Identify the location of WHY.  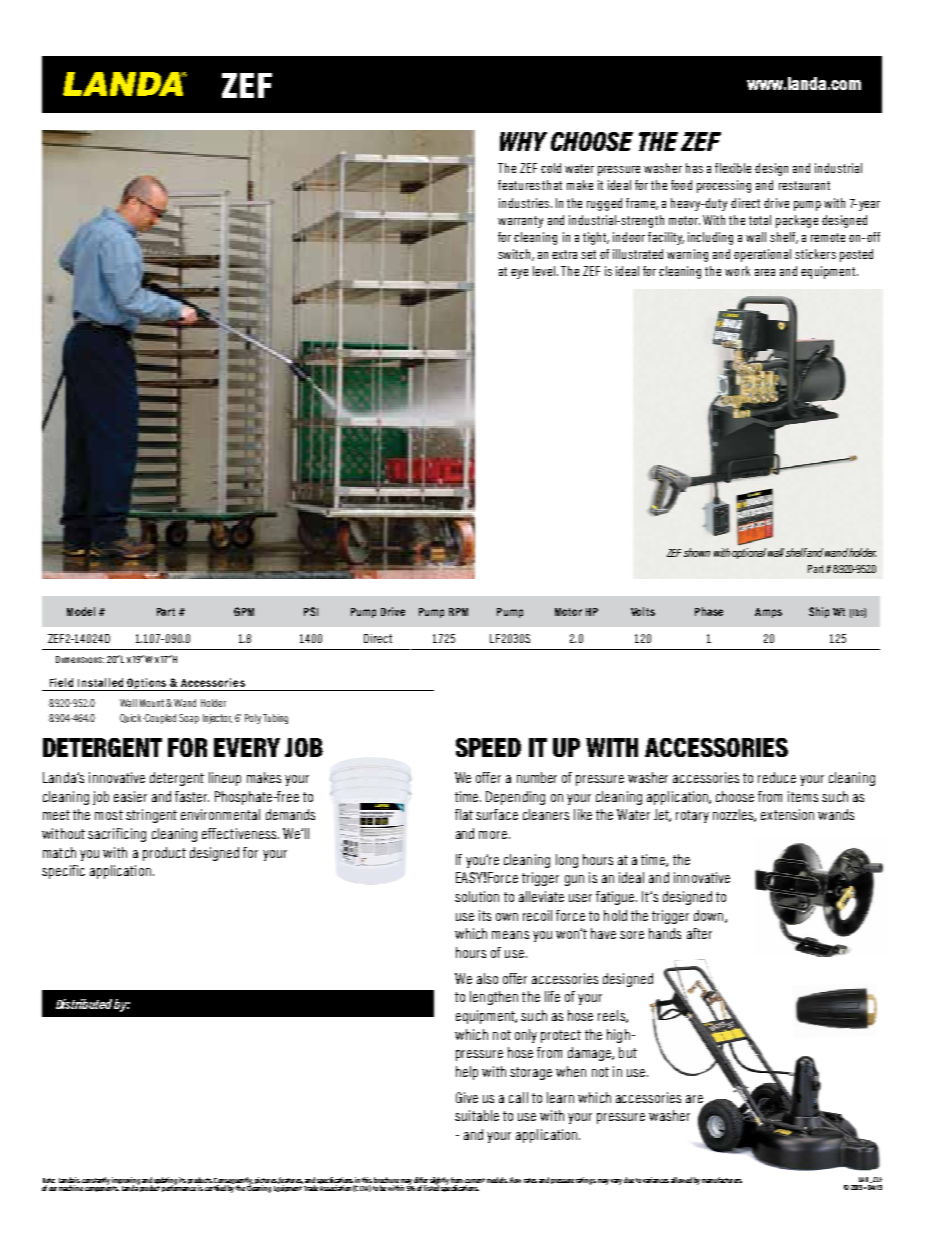
(523, 141).
